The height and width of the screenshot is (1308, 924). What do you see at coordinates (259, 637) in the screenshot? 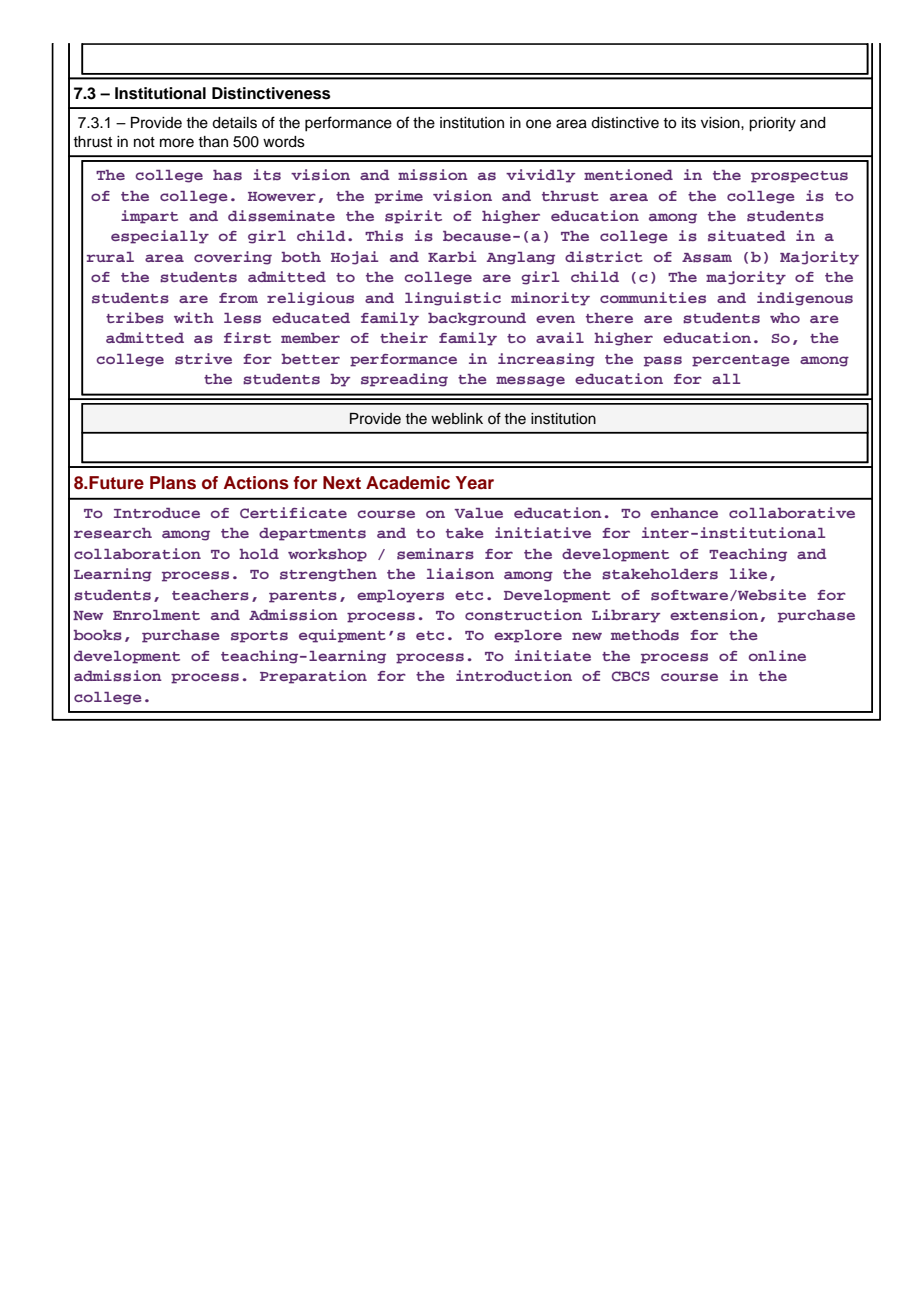
I see `sports` at bounding box center [259, 637].
